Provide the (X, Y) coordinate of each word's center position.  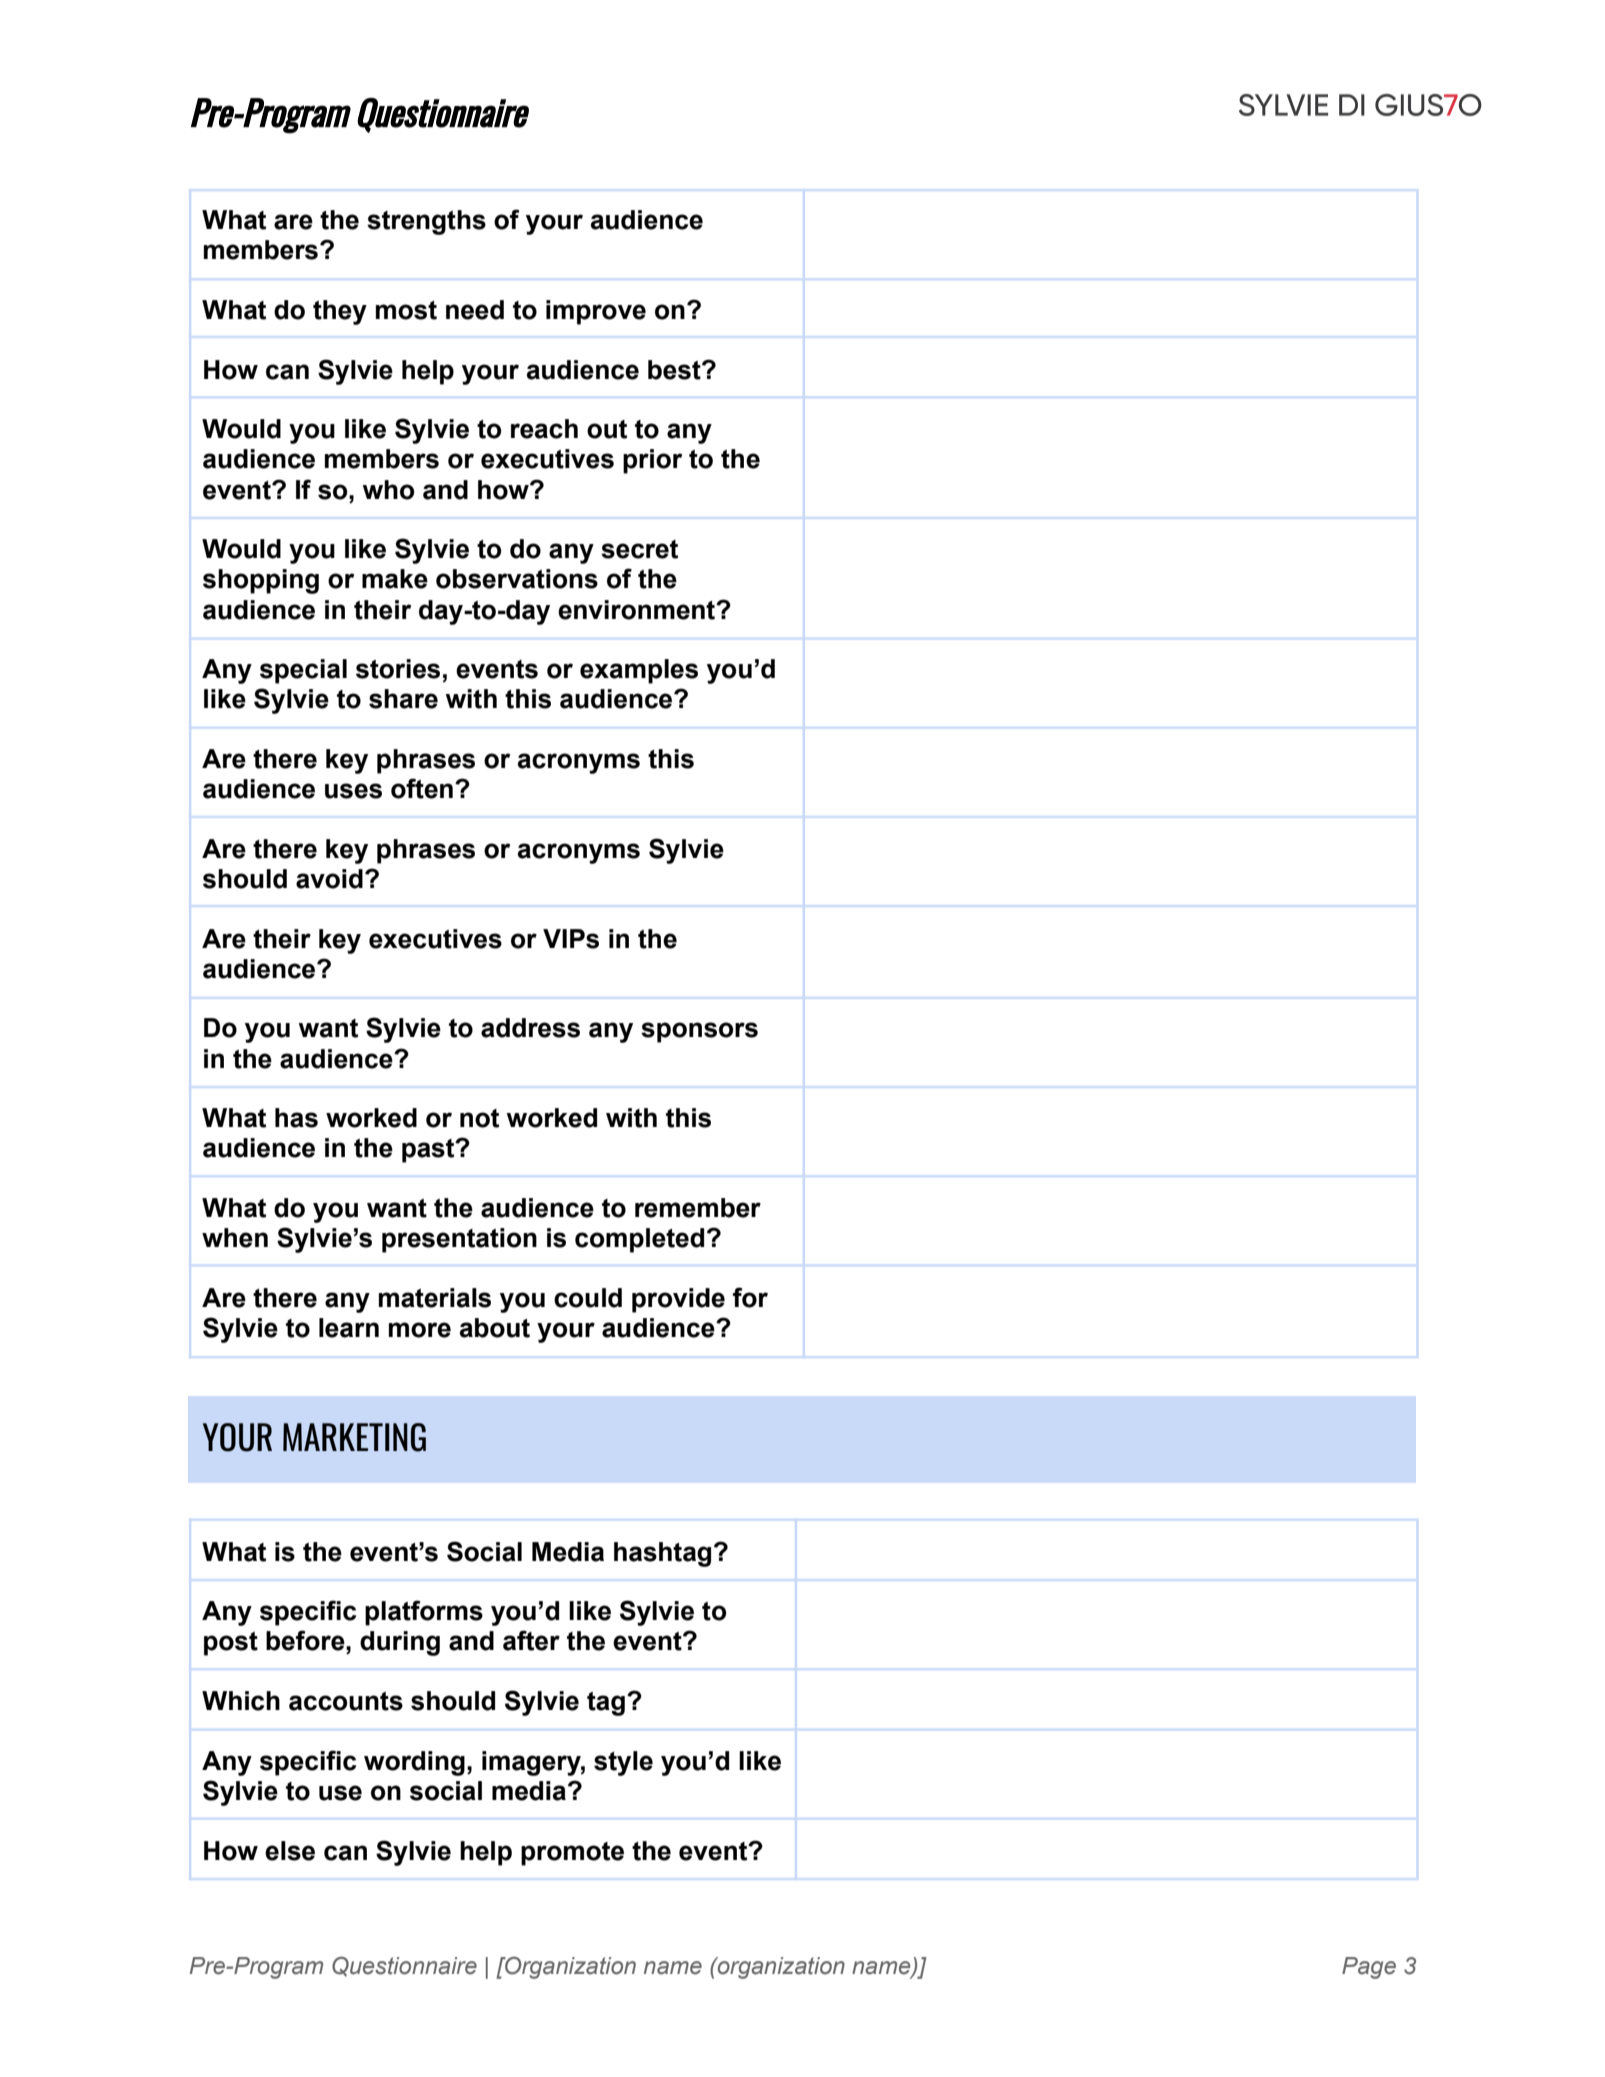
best (675, 370)
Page (1369, 1968)
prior (652, 461)
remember (698, 1208)
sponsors (699, 1032)
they (340, 312)
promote (572, 1854)
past (429, 1151)
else (290, 1851)
